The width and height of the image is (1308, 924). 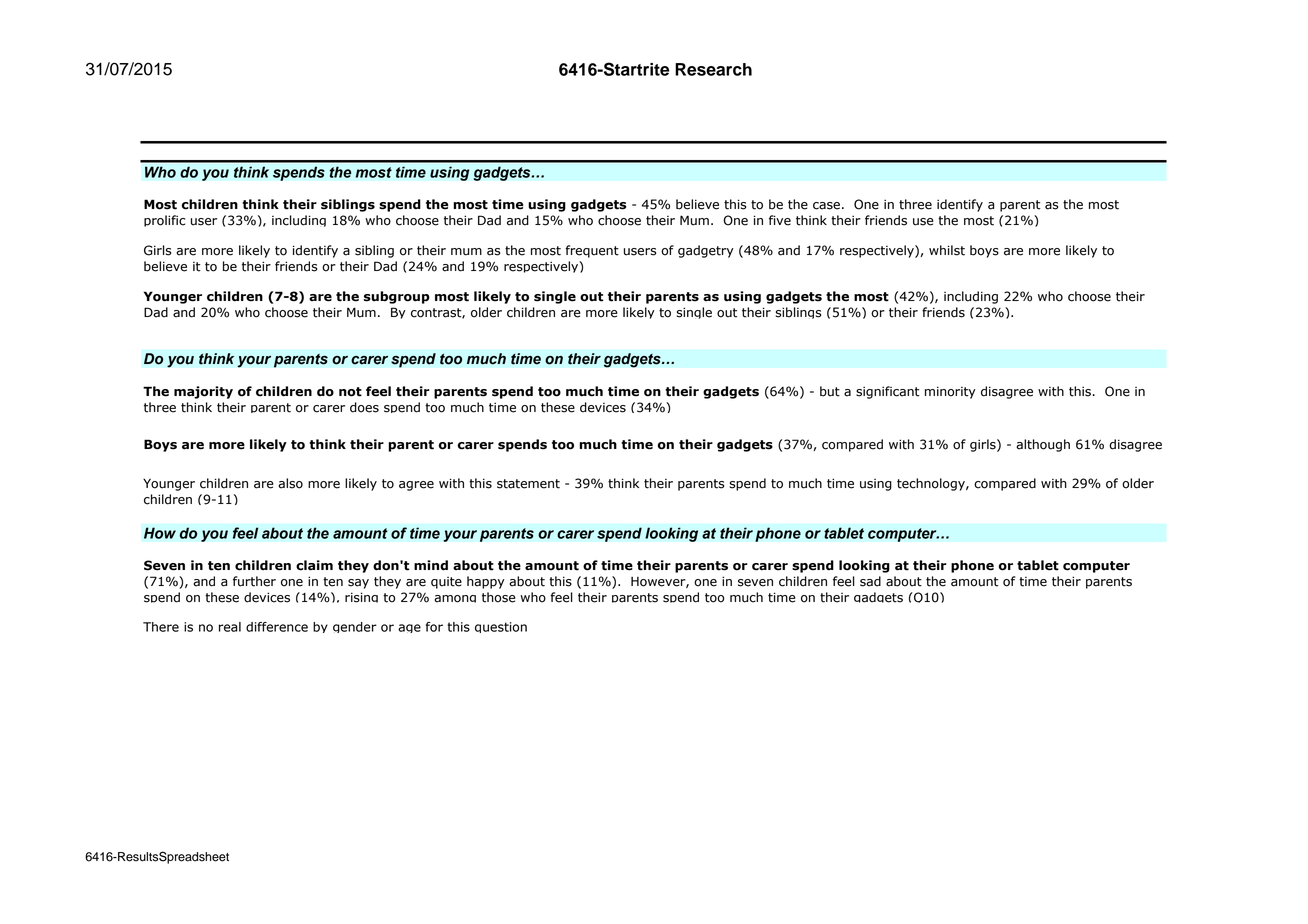 What do you see at coordinates (830, 391) in the image?
I see `but` at bounding box center [830, 391].
